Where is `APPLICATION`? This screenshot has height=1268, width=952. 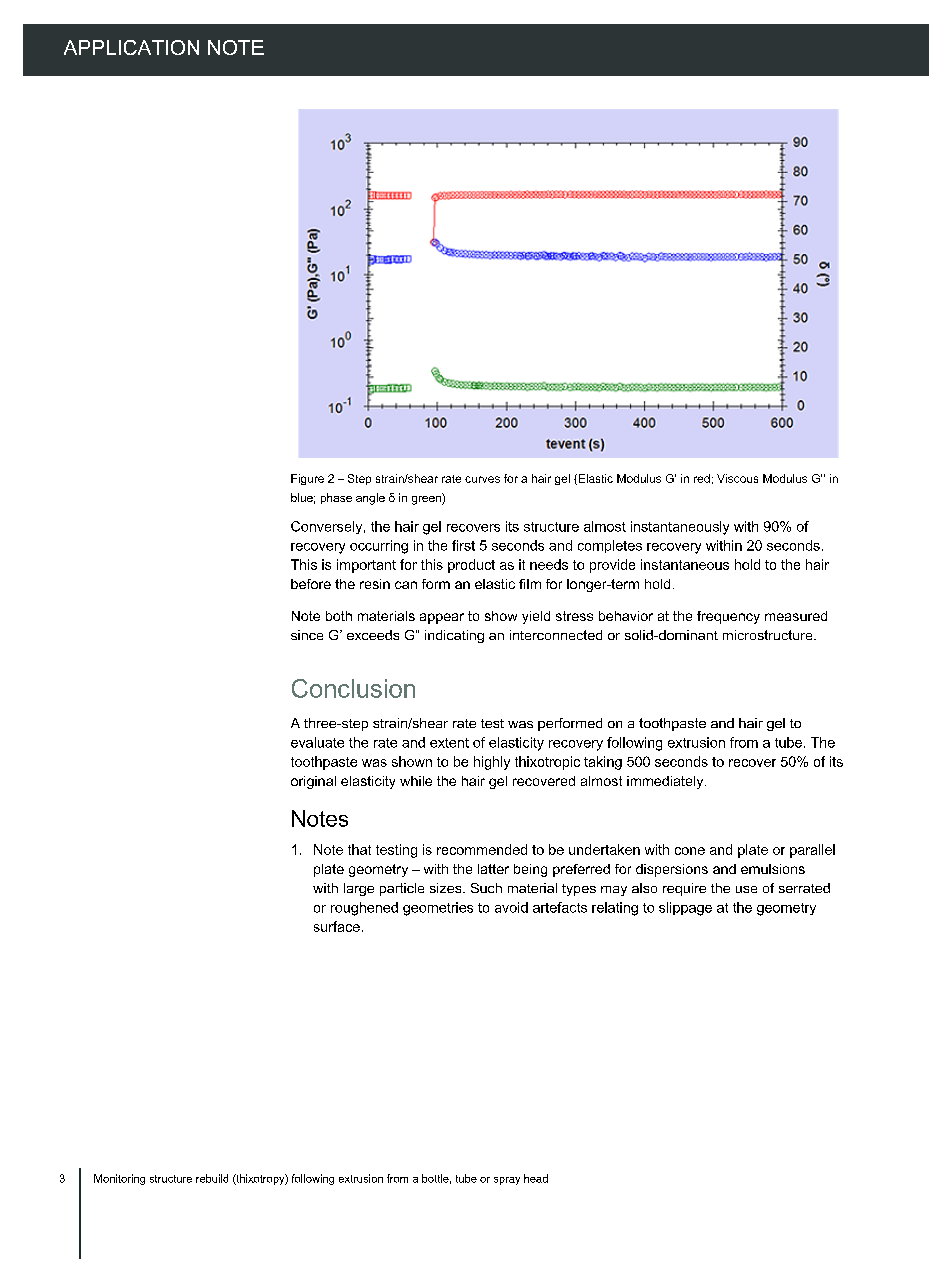
APPLICATION is located at coordinates (131, 47).
